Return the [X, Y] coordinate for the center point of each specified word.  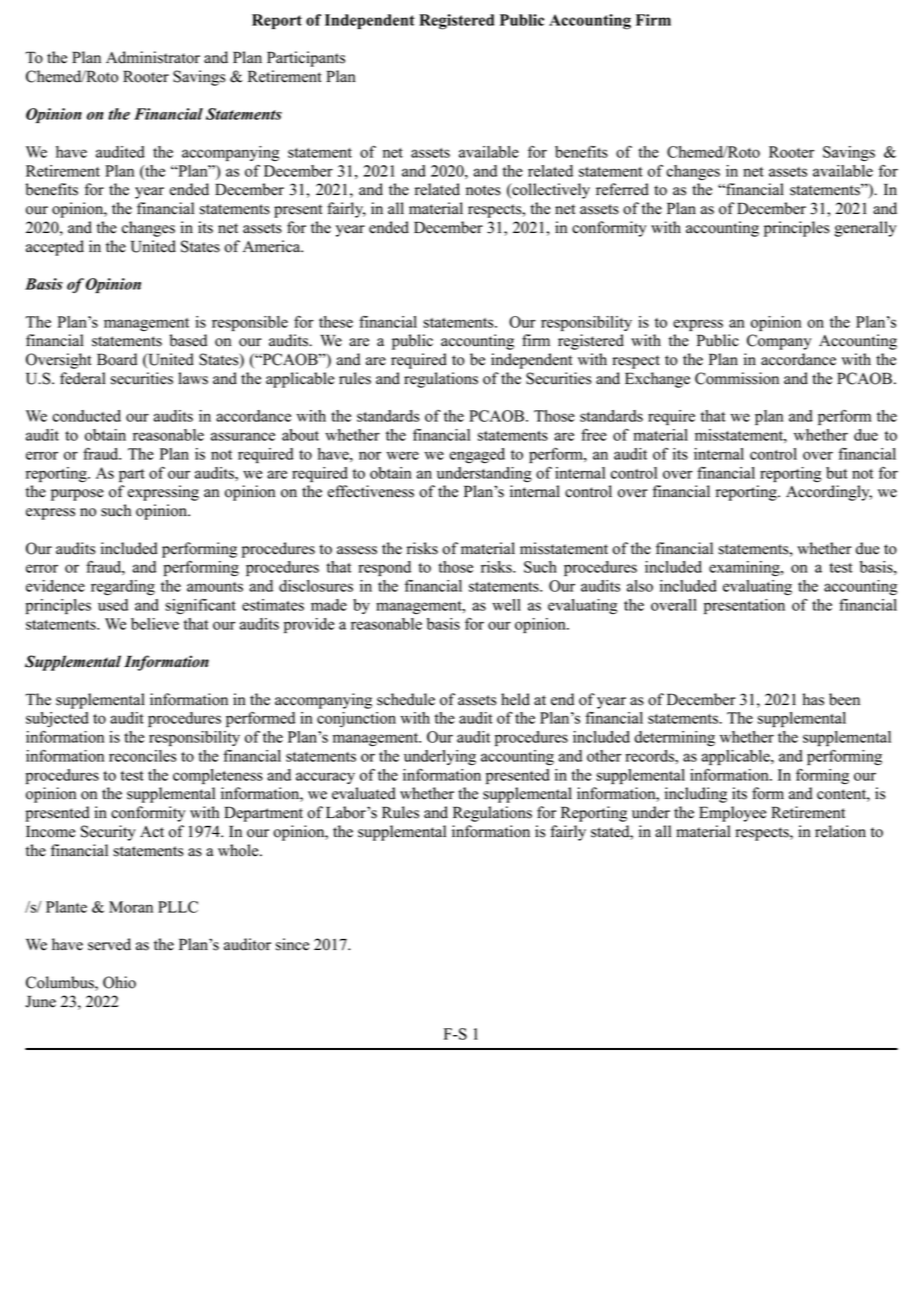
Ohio [119, 982]
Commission [737, 378]
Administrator [153, 57]
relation [840, 831]
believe [155, 624]
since [292, 944]
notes [483, 190]
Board [117, 359]
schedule [406, 699]
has [813, 699]
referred [622, 189]
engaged [477, 455]
